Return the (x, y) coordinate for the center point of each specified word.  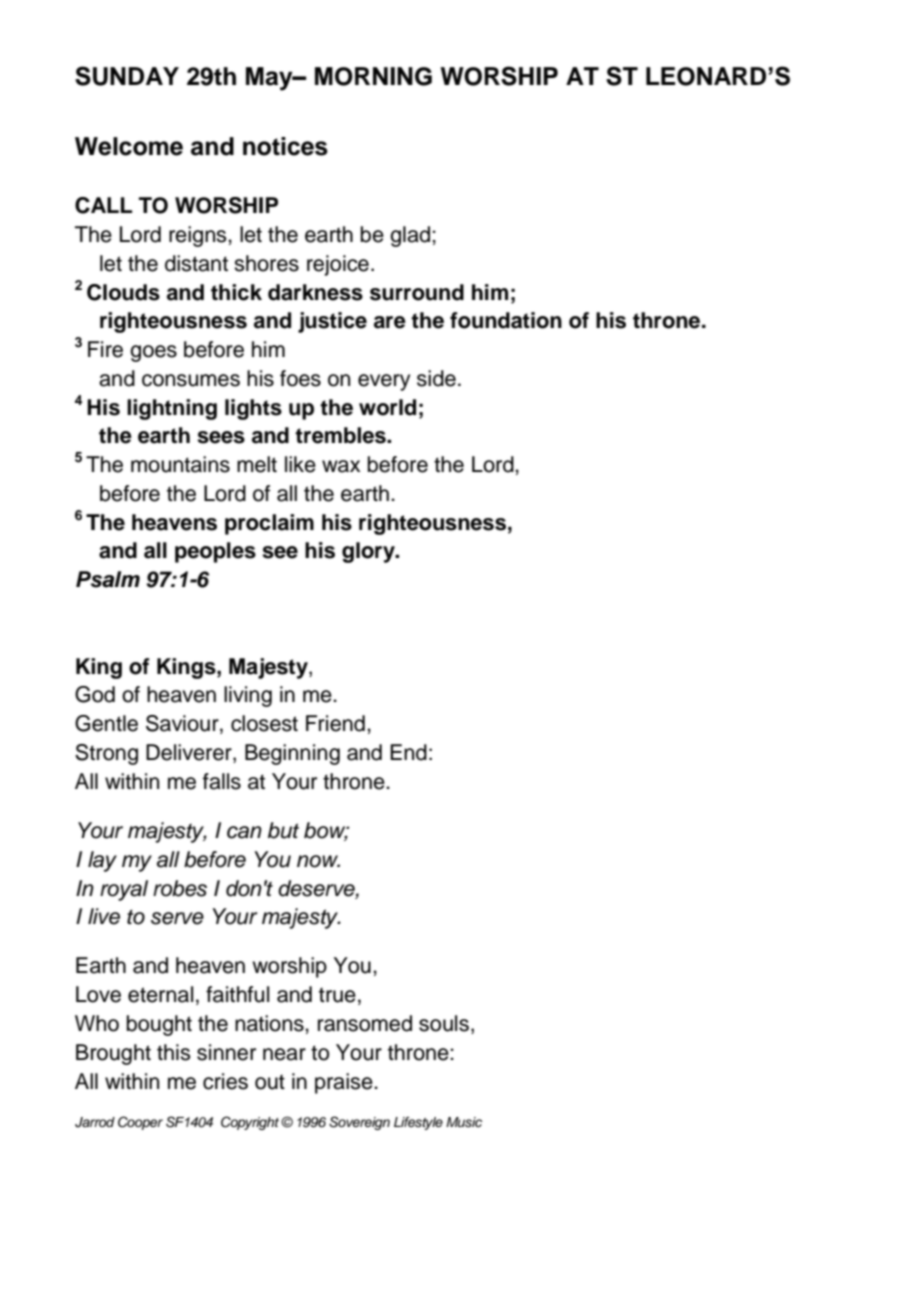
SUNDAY (127, 76)
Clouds (123, 292)
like (300, 464)
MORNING (373, 76)
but (283, 830)
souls (444, 1023)
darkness (315, 292)
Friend (335, 723)
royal (124, 890)
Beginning (292, 754)
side (436, 378)
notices (285, 146)
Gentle (106, 723)
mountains (180, 464)
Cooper (140, 1123)
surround (417, 292)
